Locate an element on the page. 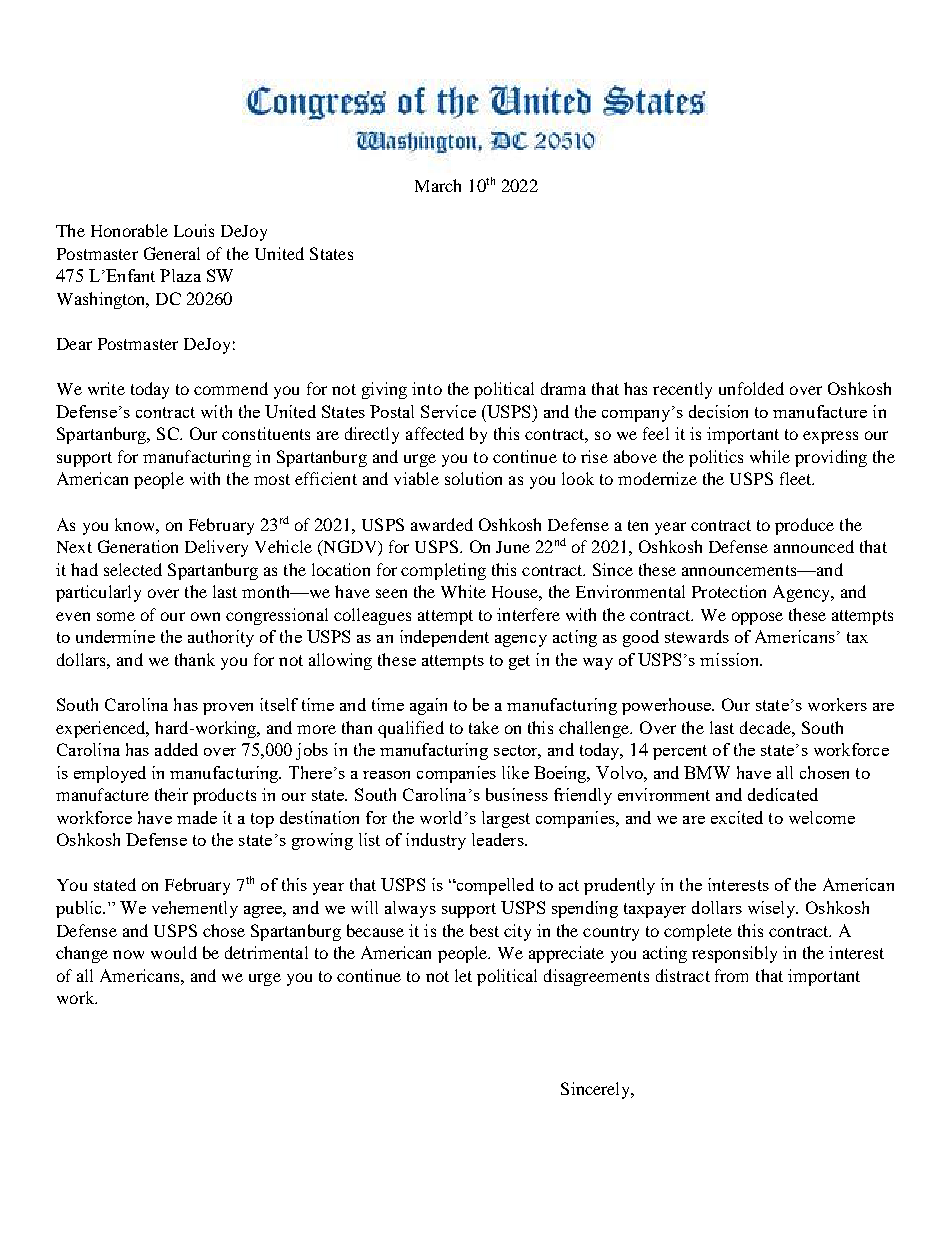  Protection is located at coordinates (729, 591).
